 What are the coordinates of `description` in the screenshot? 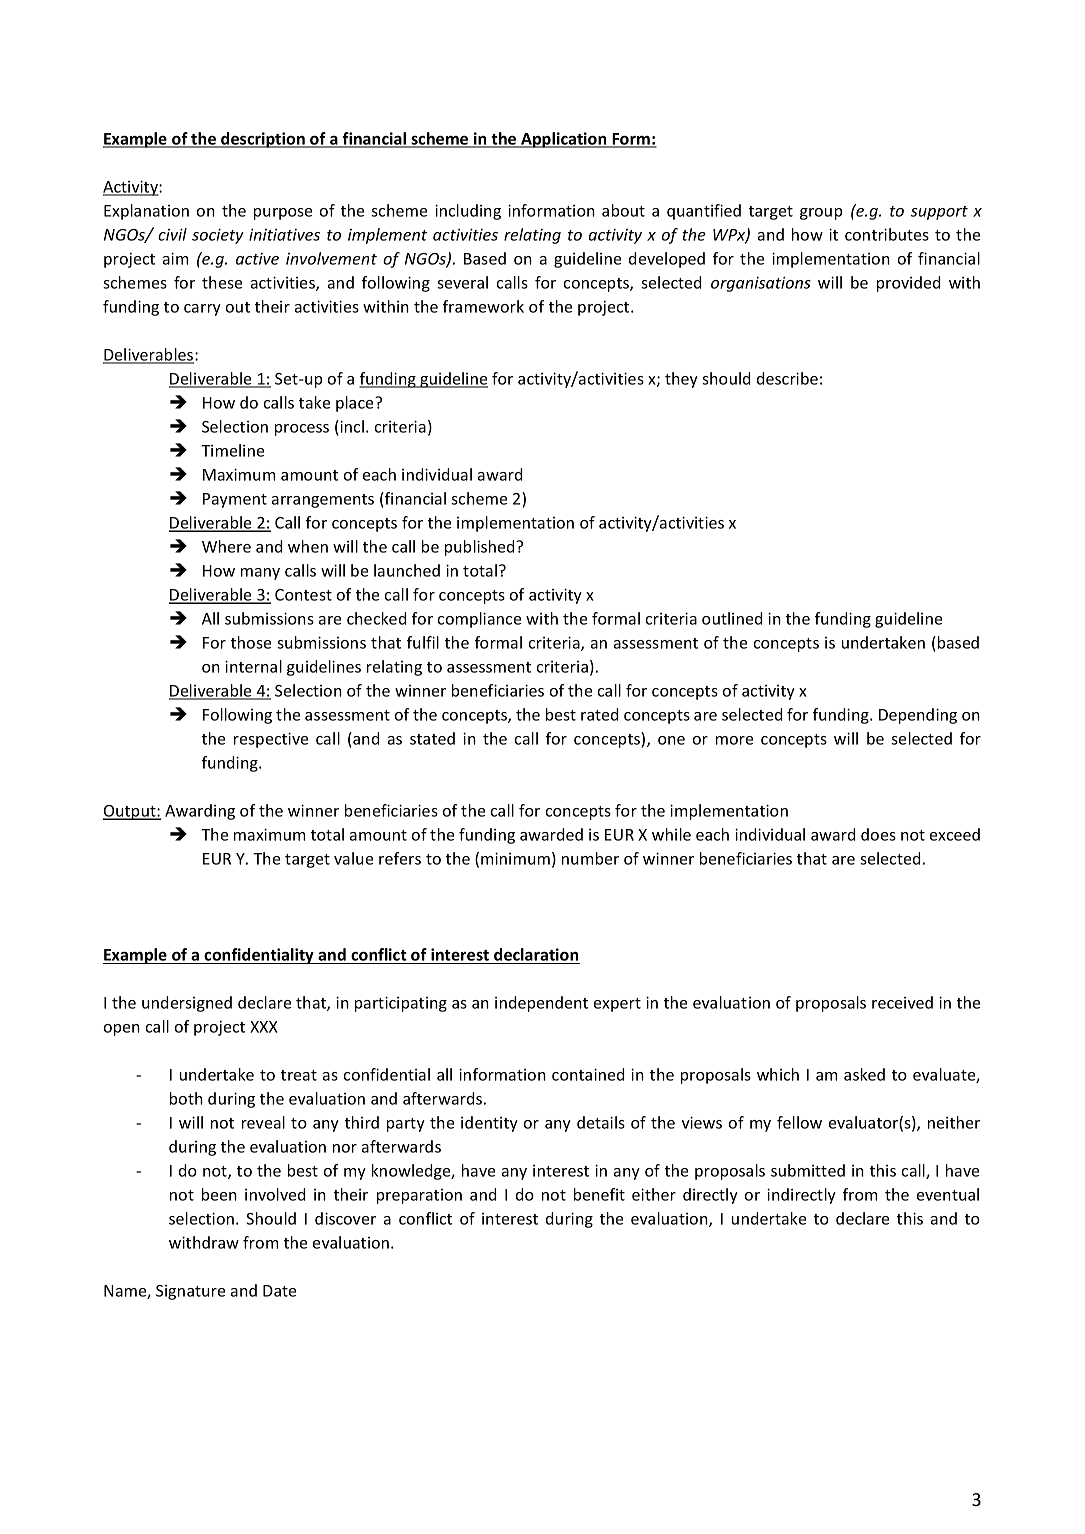 It's located at (263, 140).
